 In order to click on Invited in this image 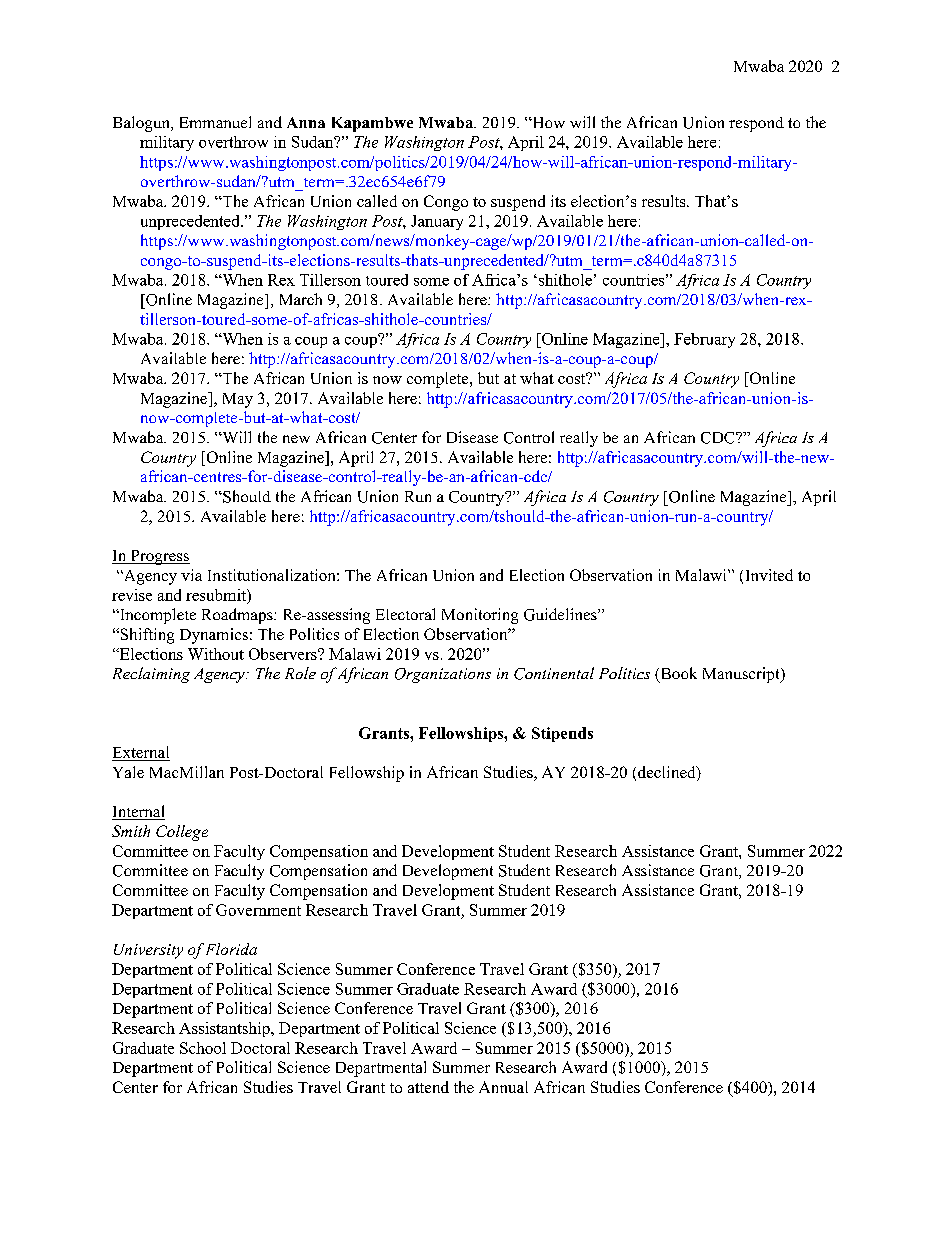, I will do `click(769, 575)`.
